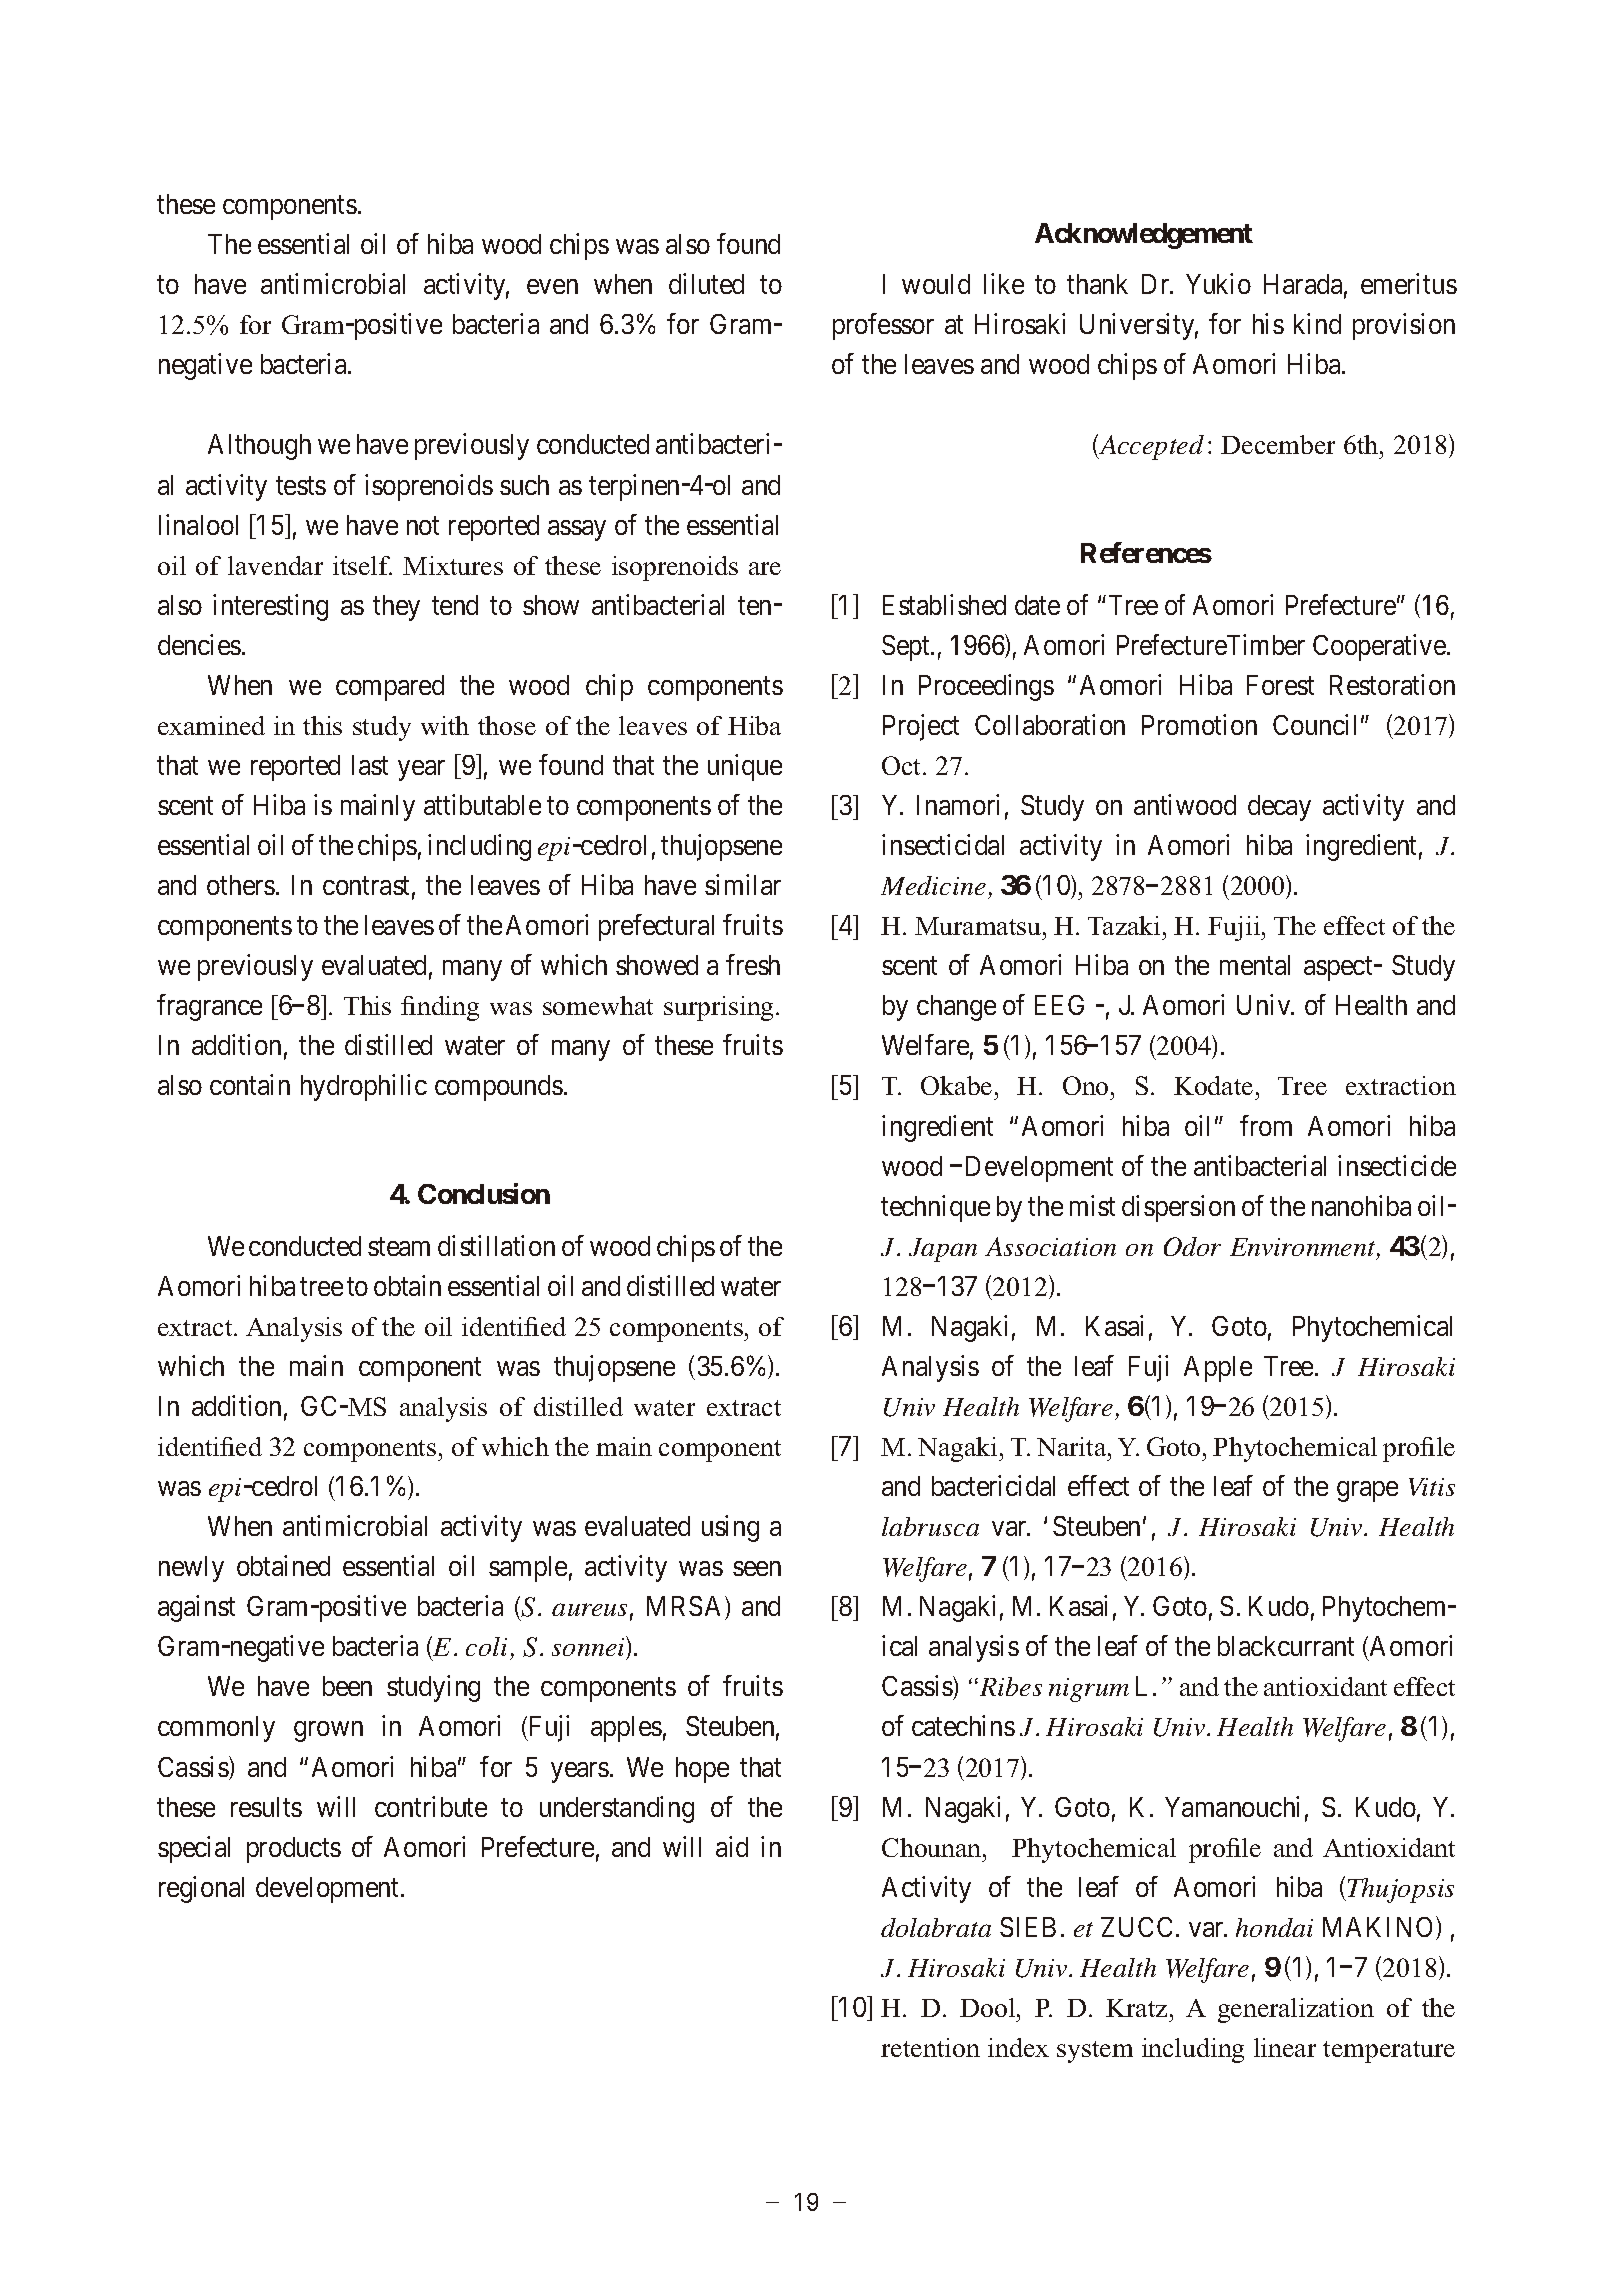  I want to click on professor, so click(883, 326).
